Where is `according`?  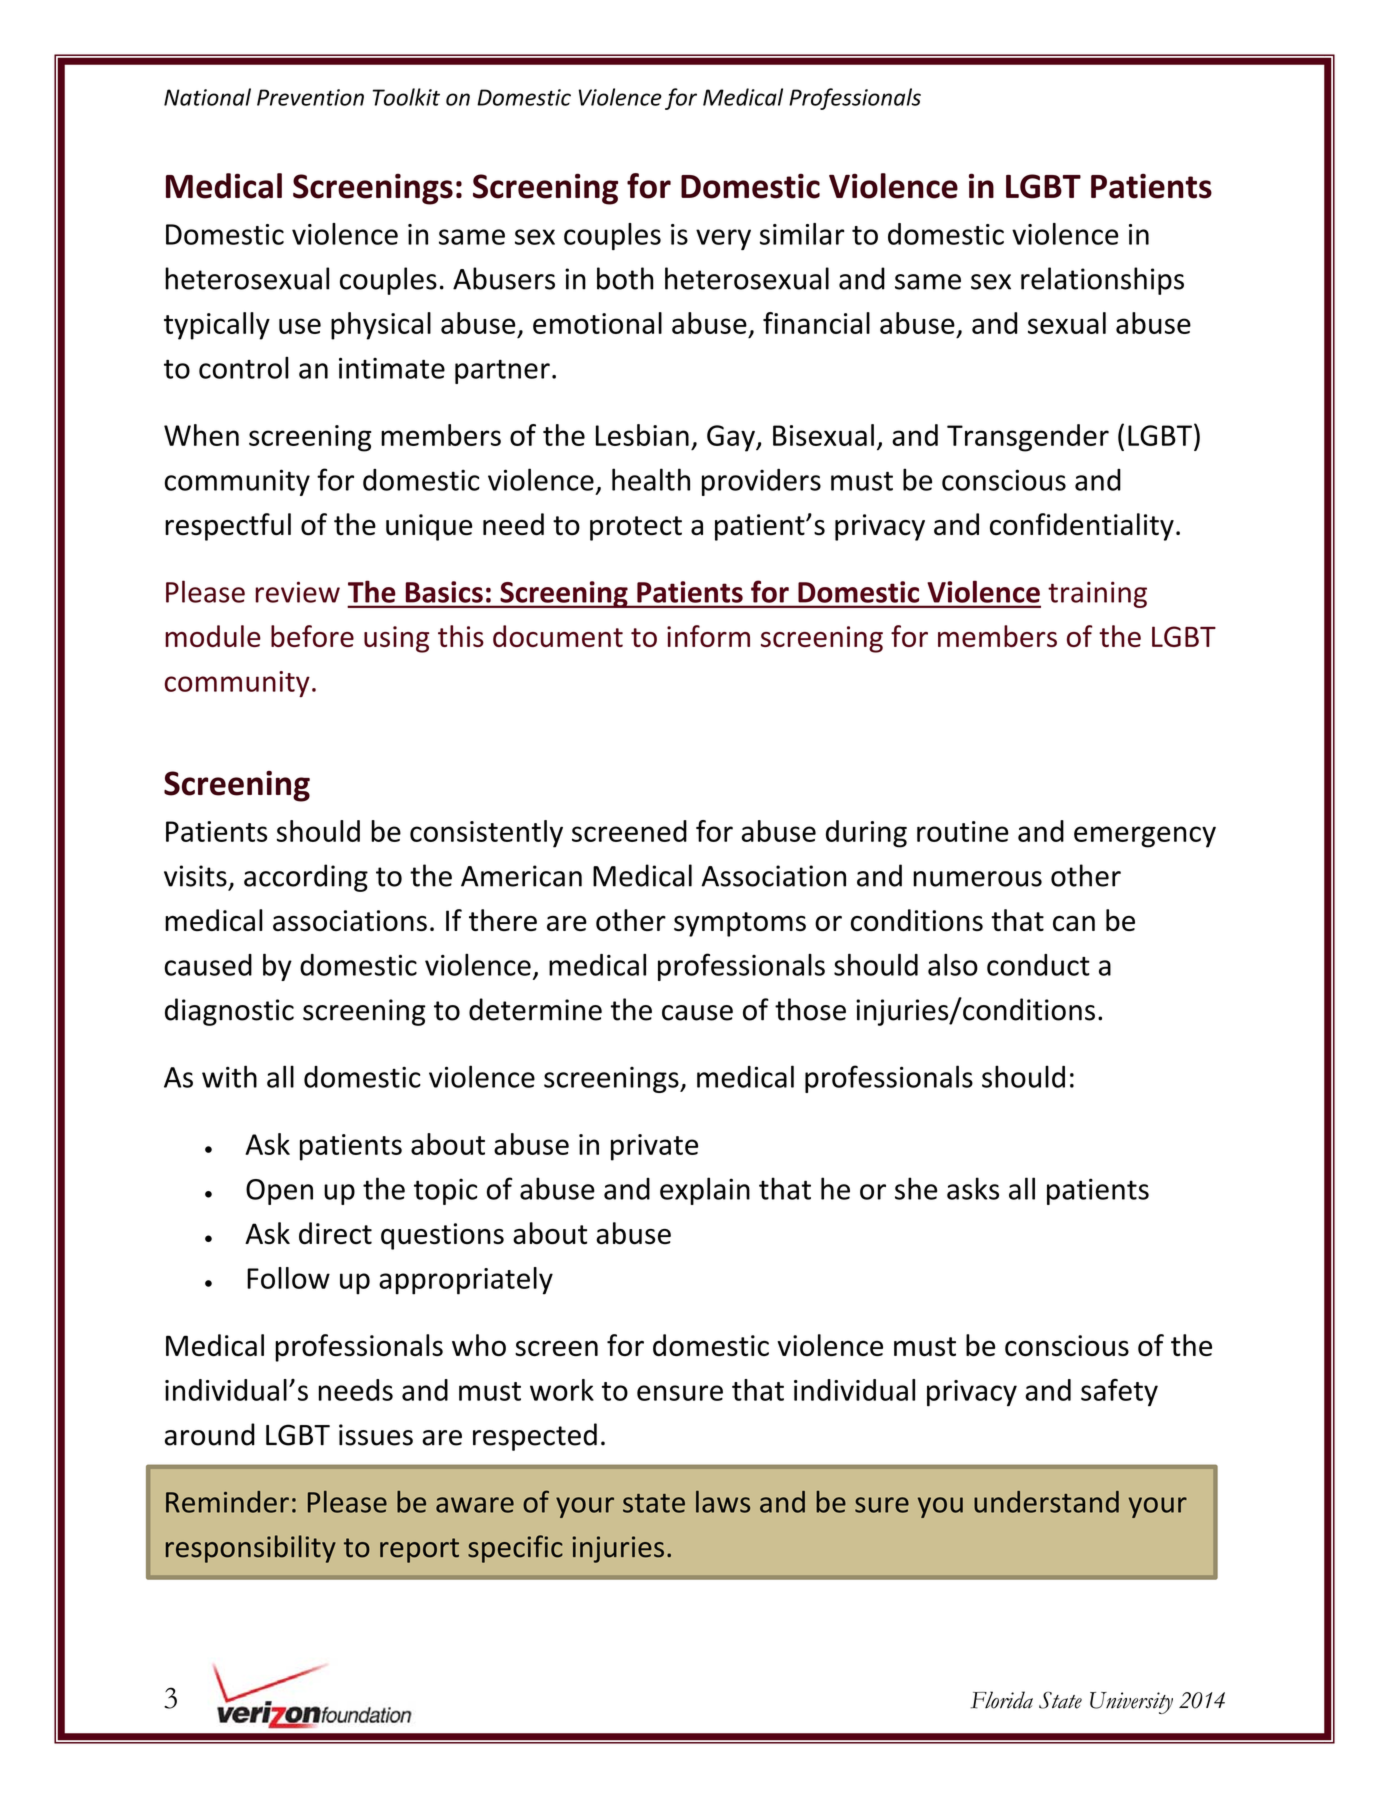 according is located at coordinates (306, 878).
